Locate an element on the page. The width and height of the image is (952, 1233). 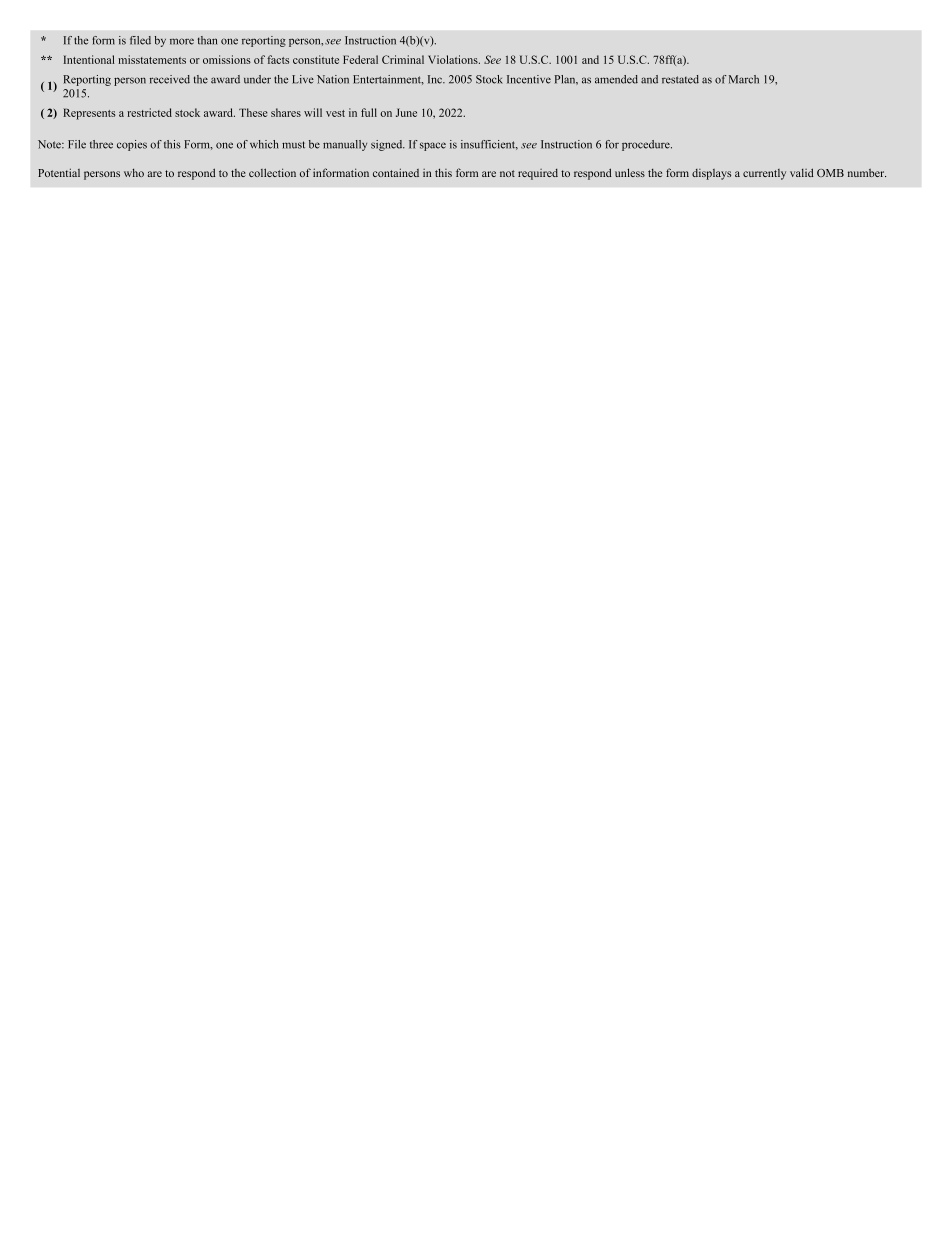
amended is located at coordinates (616, 79).
